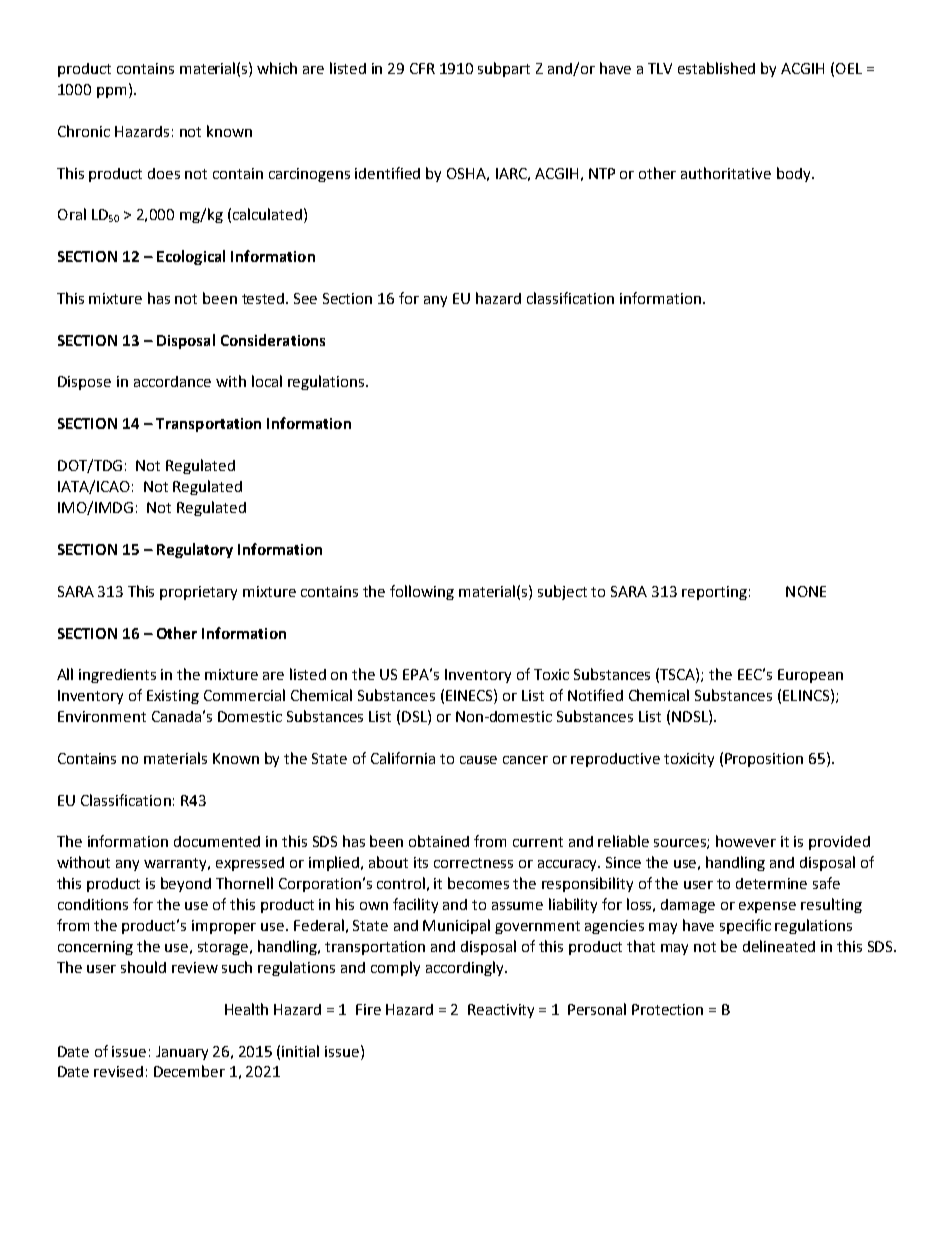  I want to click on CFR, so click(422, 68).
